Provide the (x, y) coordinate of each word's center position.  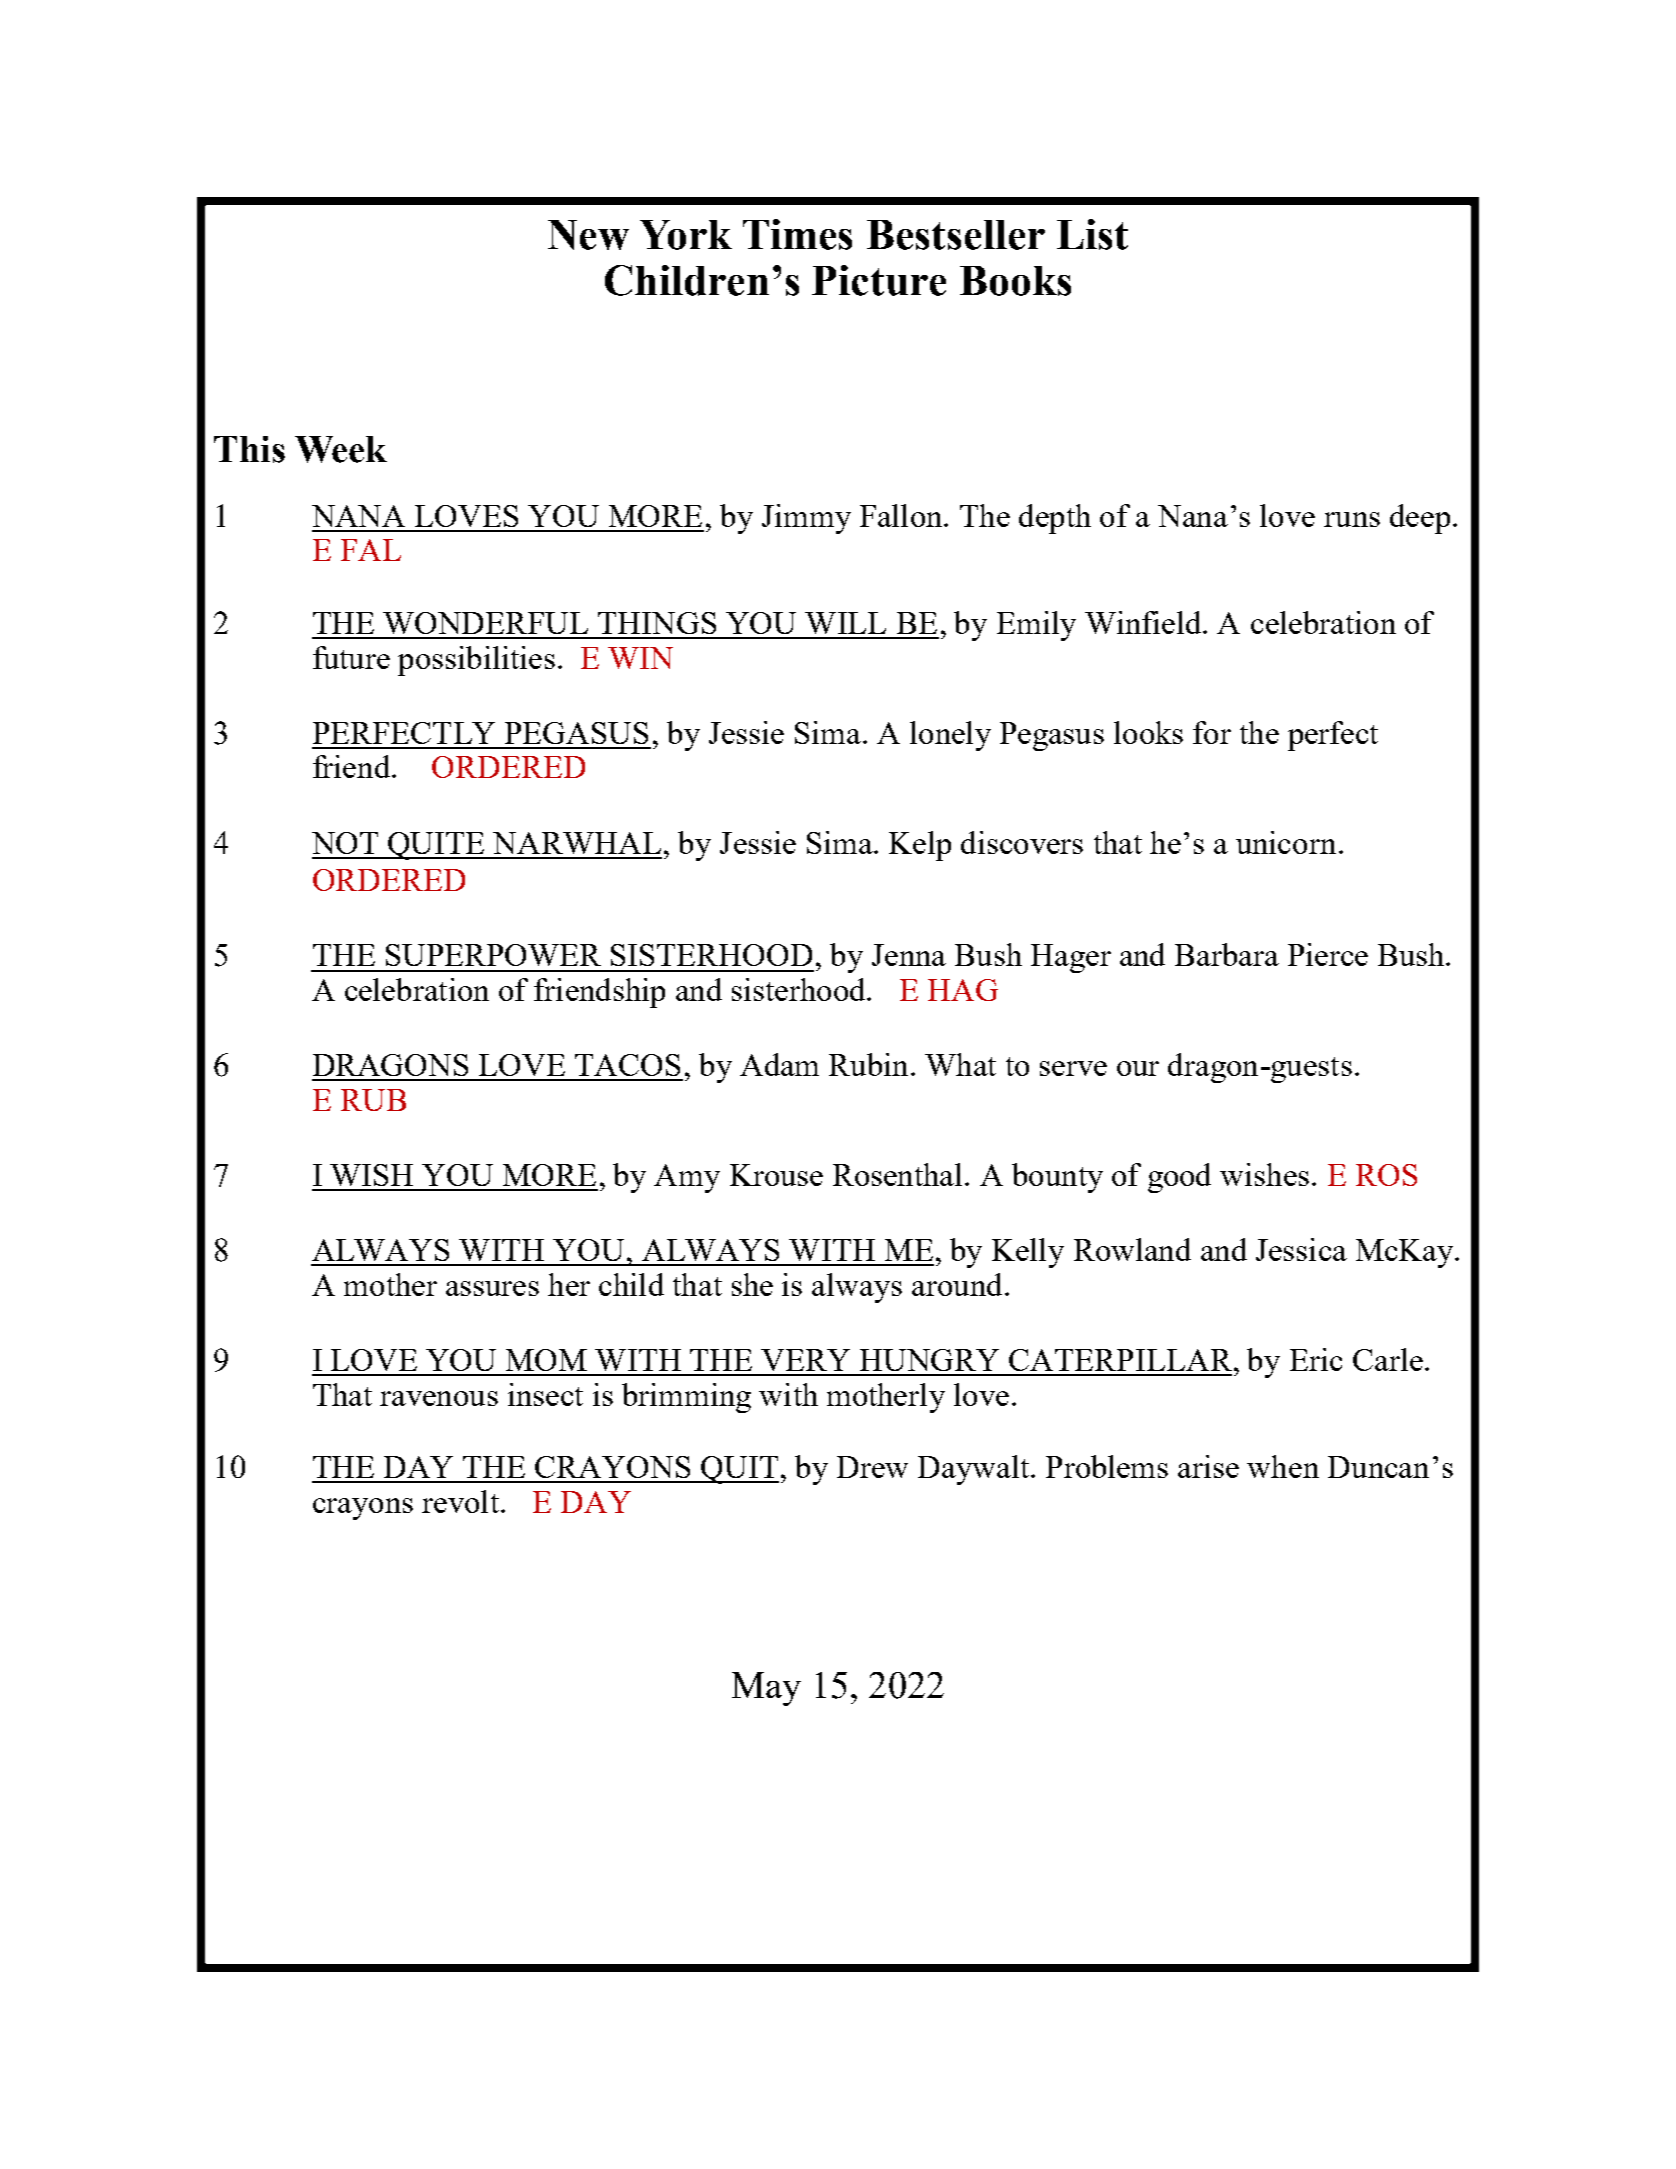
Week (341, 449)
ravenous (439, 1398)
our (1138, 1068)
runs (1352, 519)
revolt (460, 1501)
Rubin (868, 1064)
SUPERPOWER (493, 955)
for (1212, 732)
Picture (879, 280)
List (1092, 234)
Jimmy (806, 519)
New (588, 235)
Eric (1316, 1359)
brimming (686, 1398)
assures (492, 1288)
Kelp (920, 846)
